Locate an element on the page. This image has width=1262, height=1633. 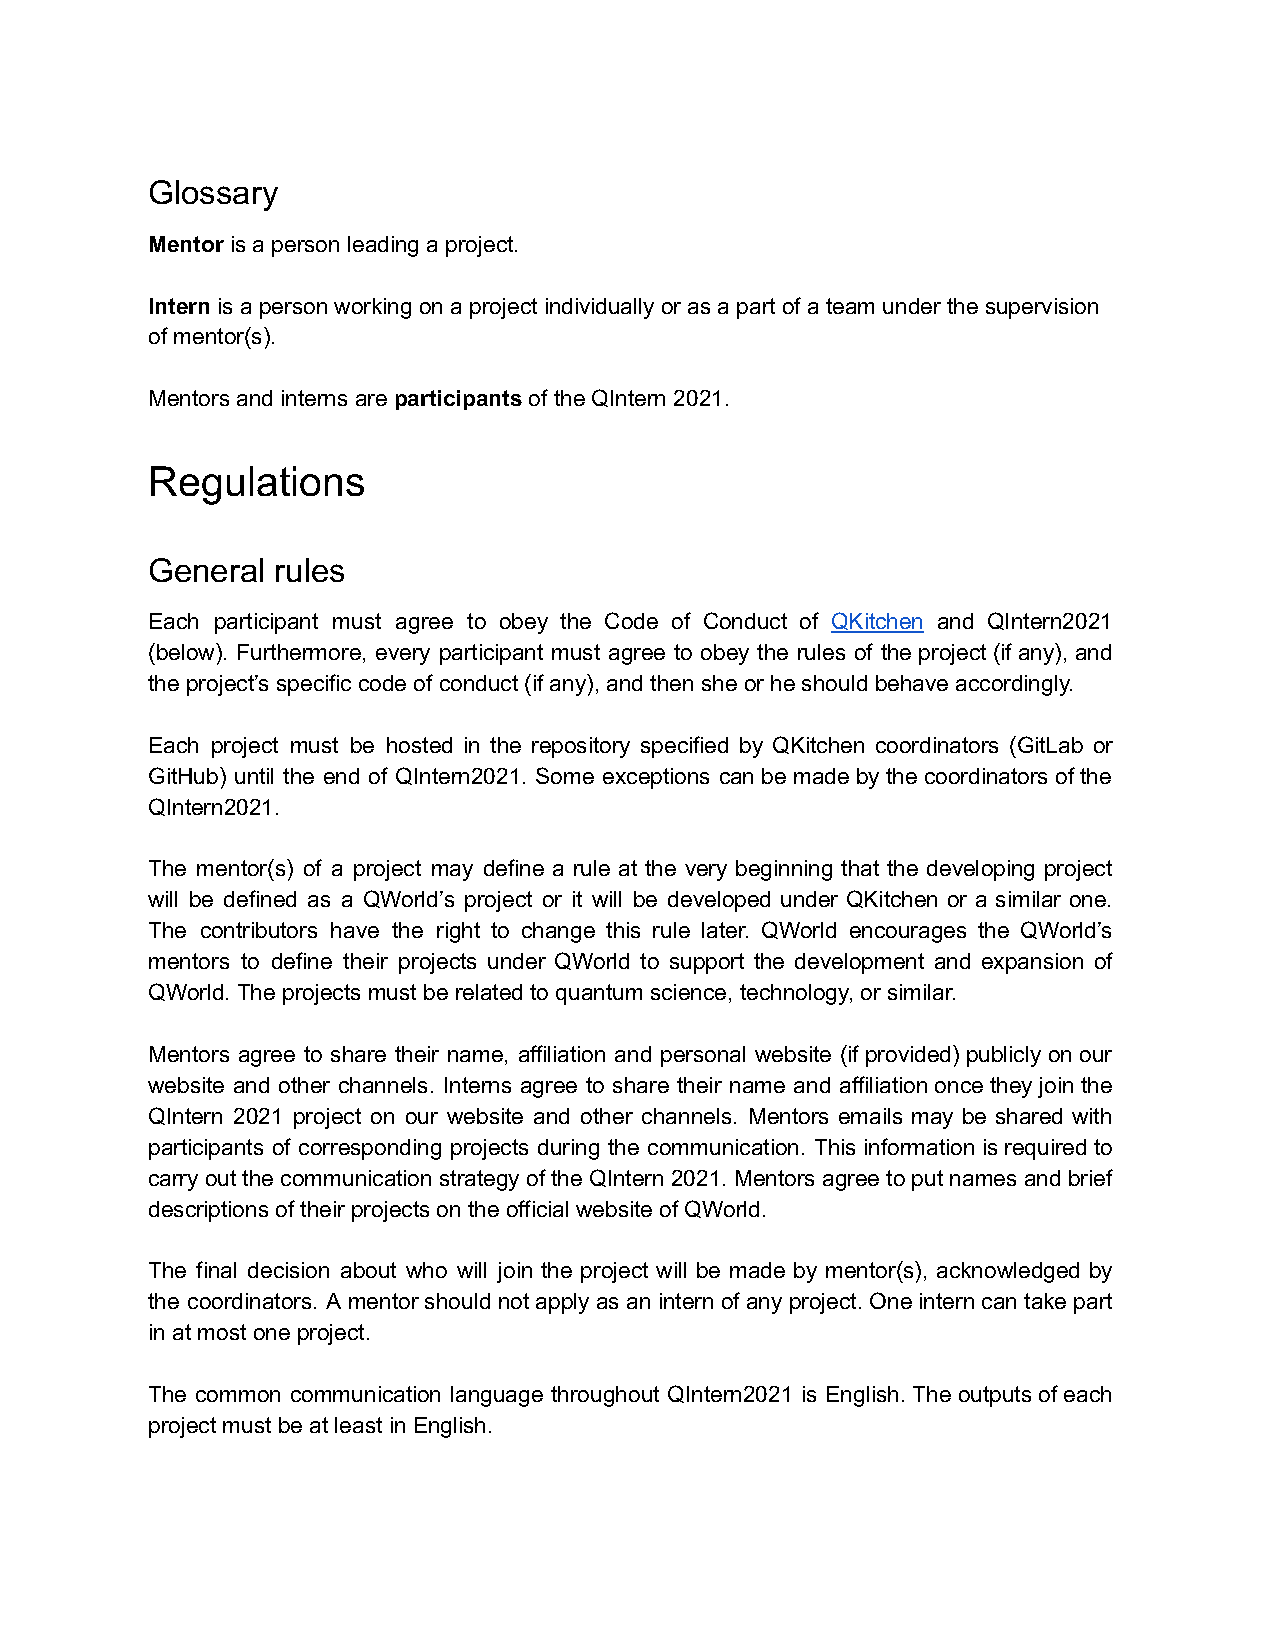
supervision is located at coordinates (1042, 308).
